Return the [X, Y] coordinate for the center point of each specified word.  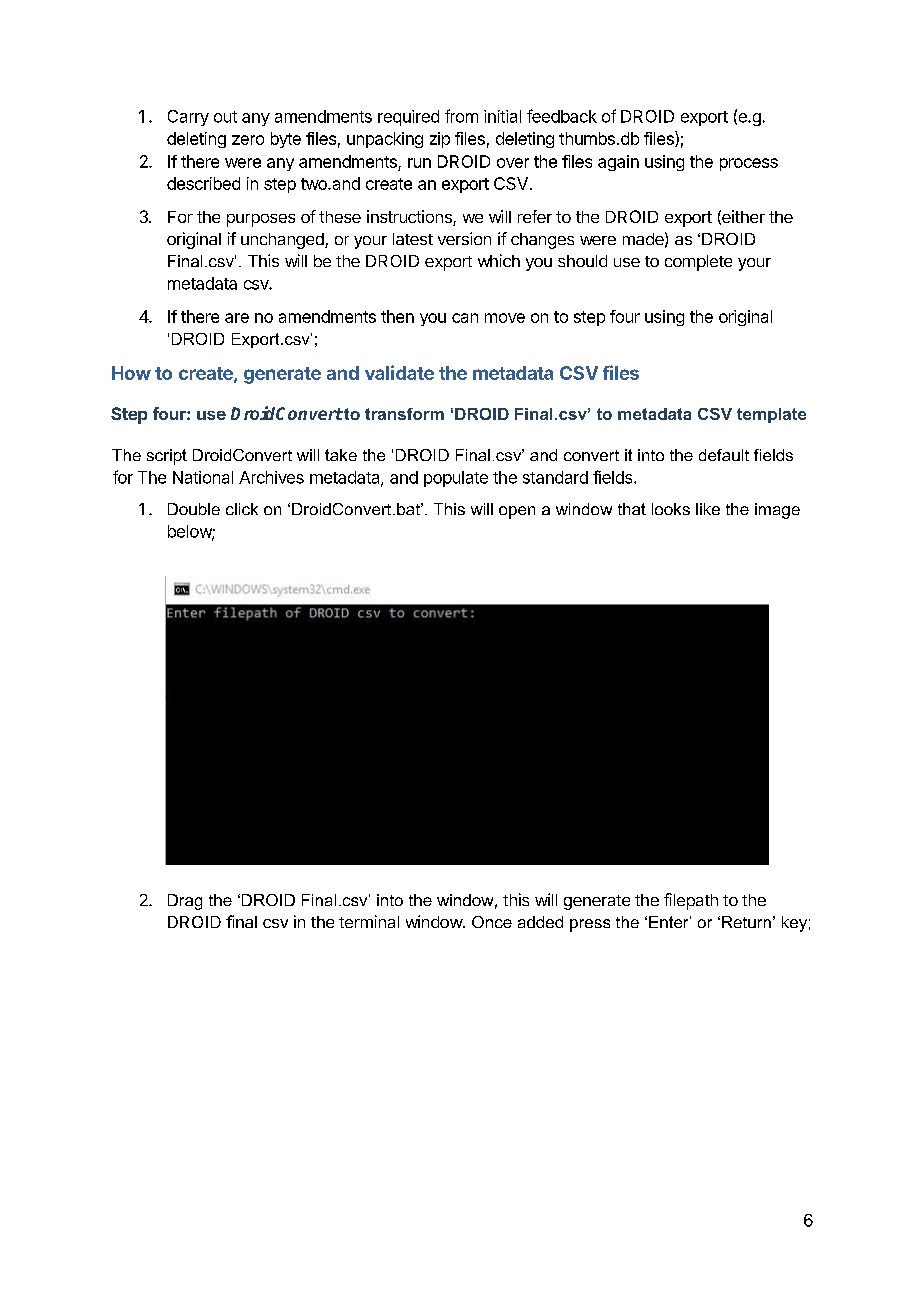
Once [492, 922]
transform [404, 414]
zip [440, 140]
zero [248, 140]
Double [194, 509]
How [131, 373]
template [771, 415]
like [708, 509]
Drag [185, 902]
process [749, 164]
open [517, 512]
